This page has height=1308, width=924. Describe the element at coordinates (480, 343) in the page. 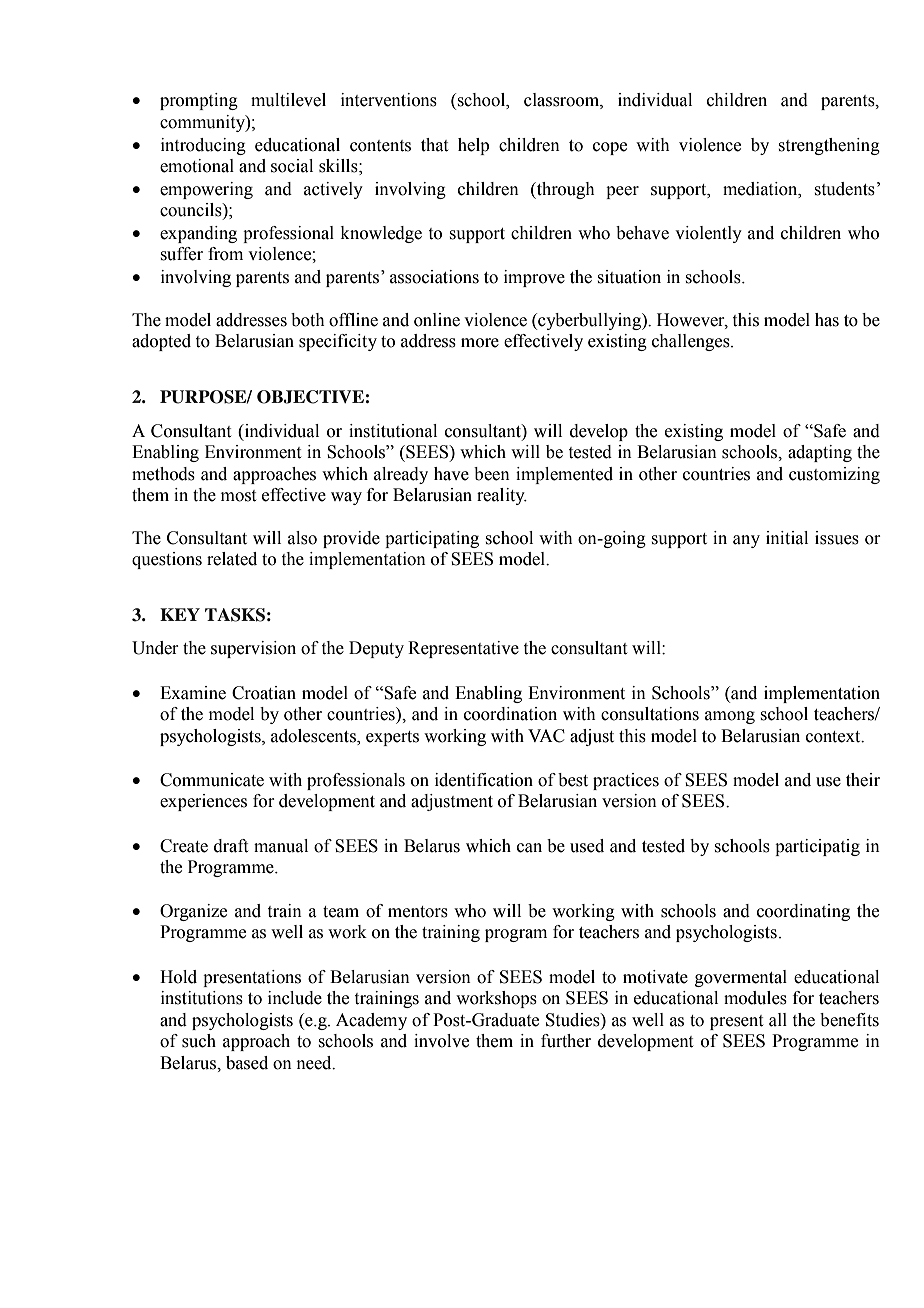

I see `more` at that location.
